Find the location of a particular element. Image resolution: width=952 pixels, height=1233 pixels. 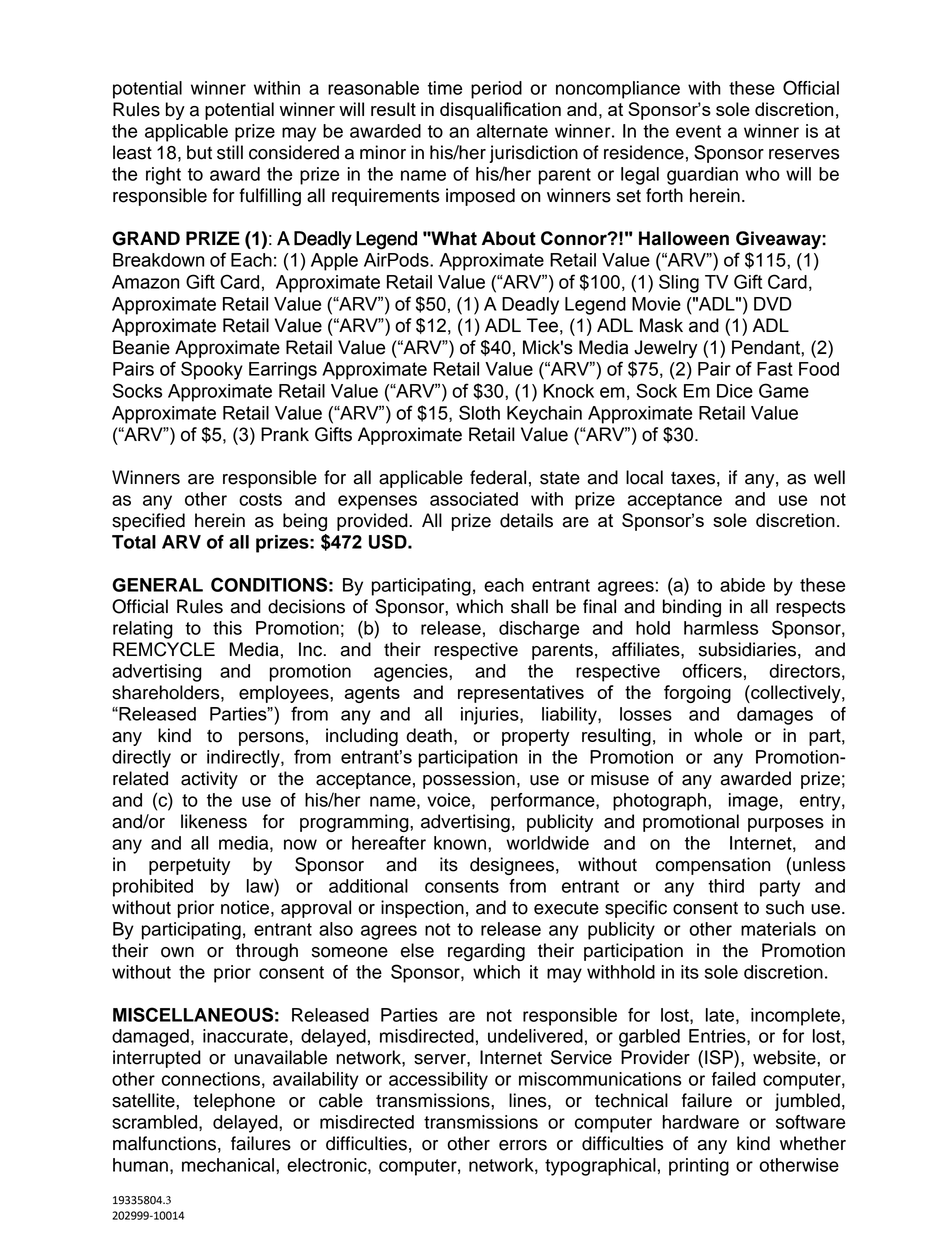

errors is located at coordinates (523, 1145).
